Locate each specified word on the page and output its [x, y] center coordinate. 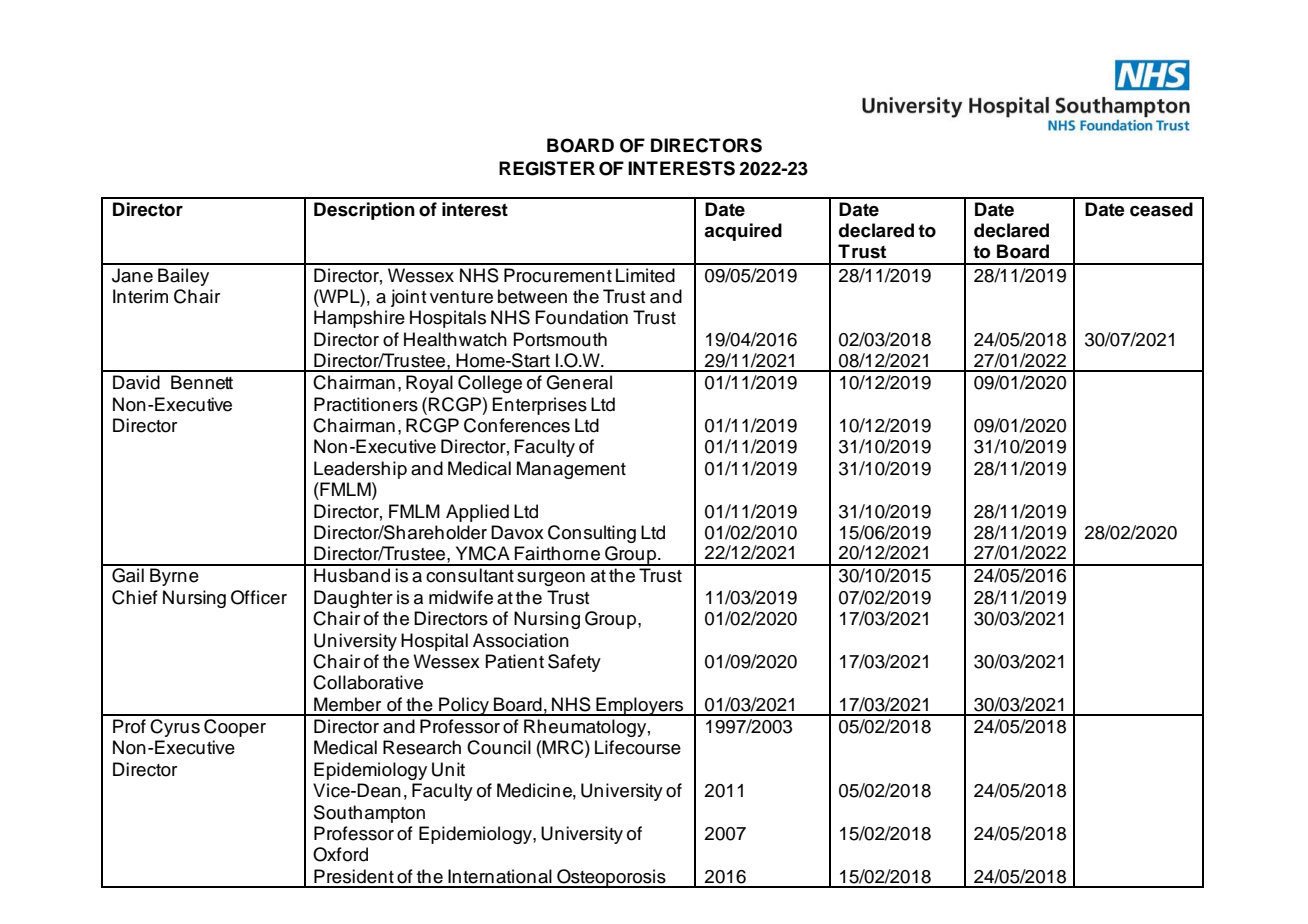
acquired [743, 232]
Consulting [592, 534]
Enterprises [539, 406]
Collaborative [368, 682]
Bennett [202, 382]
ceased [1161, 209]
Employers [639, 706]
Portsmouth [560, 339]
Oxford [340, 854]
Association [521, 640]
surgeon [551, 579]
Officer [259, 597]
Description [364, 211]
